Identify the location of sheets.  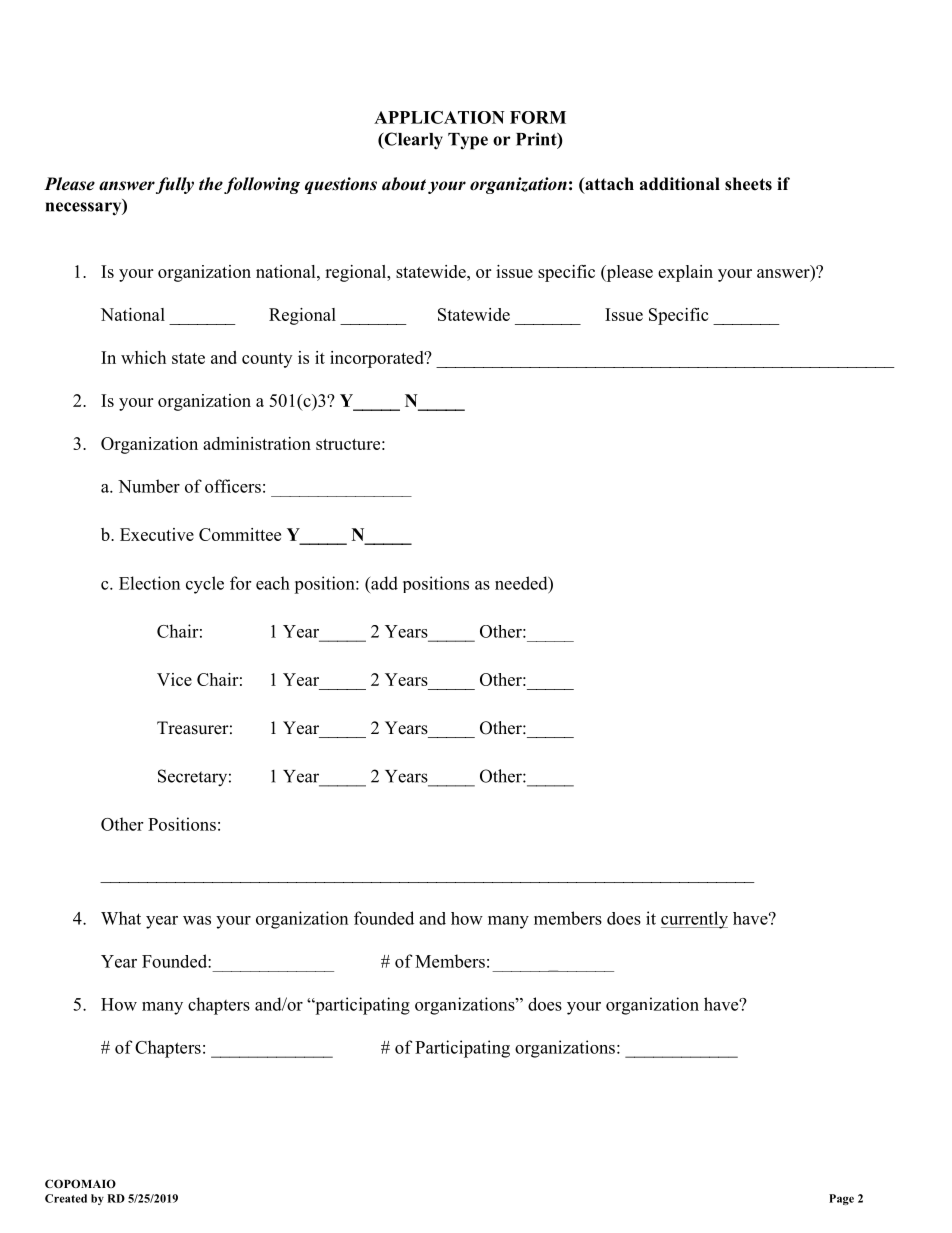
(748, 184).
